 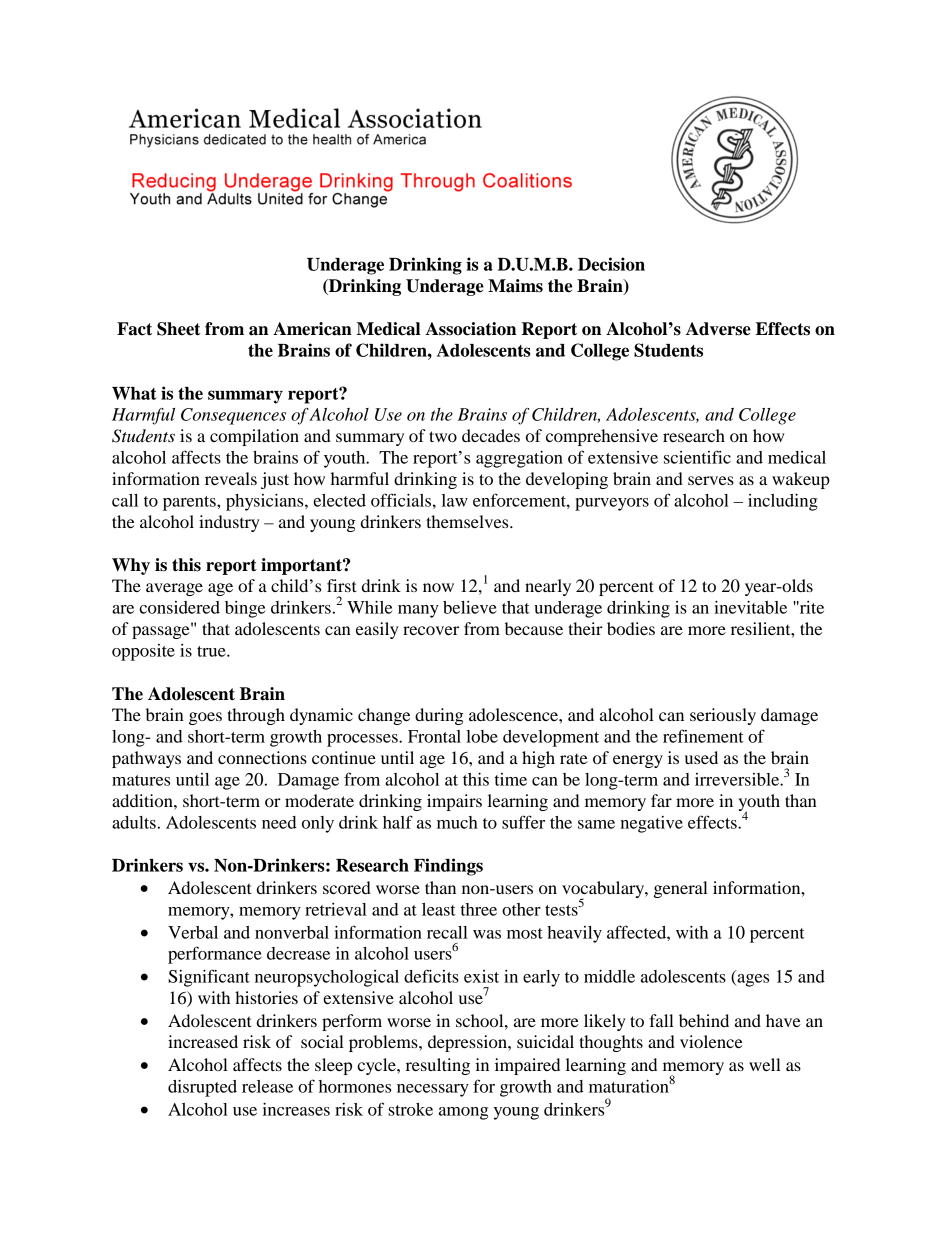 What do you see at coordinates (205, 718) in the page?
I see `goes` at bounding box center [205, 718].
